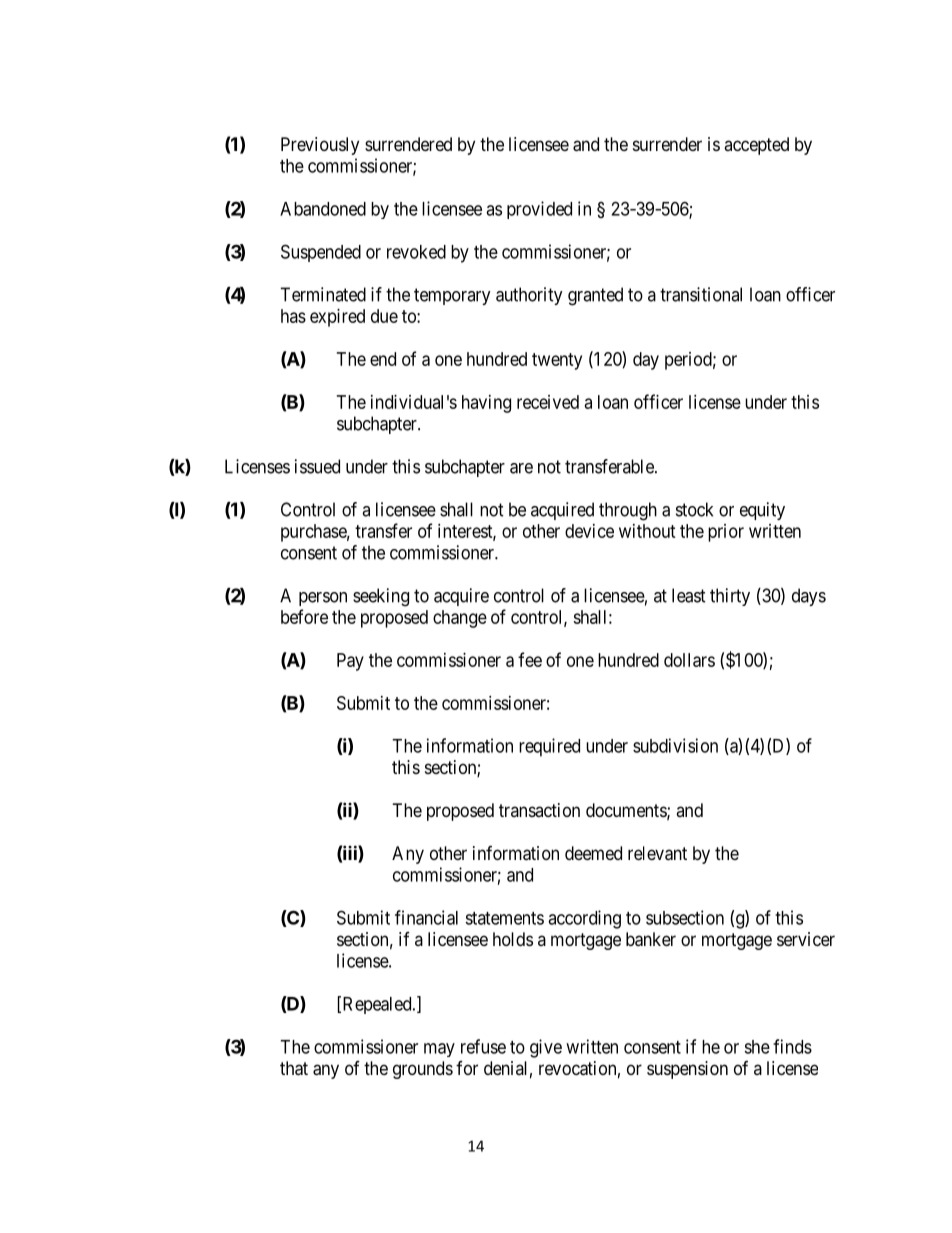 Image resolution: width=952 pixels, height=1233 pixels. Describe the element at coordinates (381, 597) in the document. I see `seeking` at that location.
